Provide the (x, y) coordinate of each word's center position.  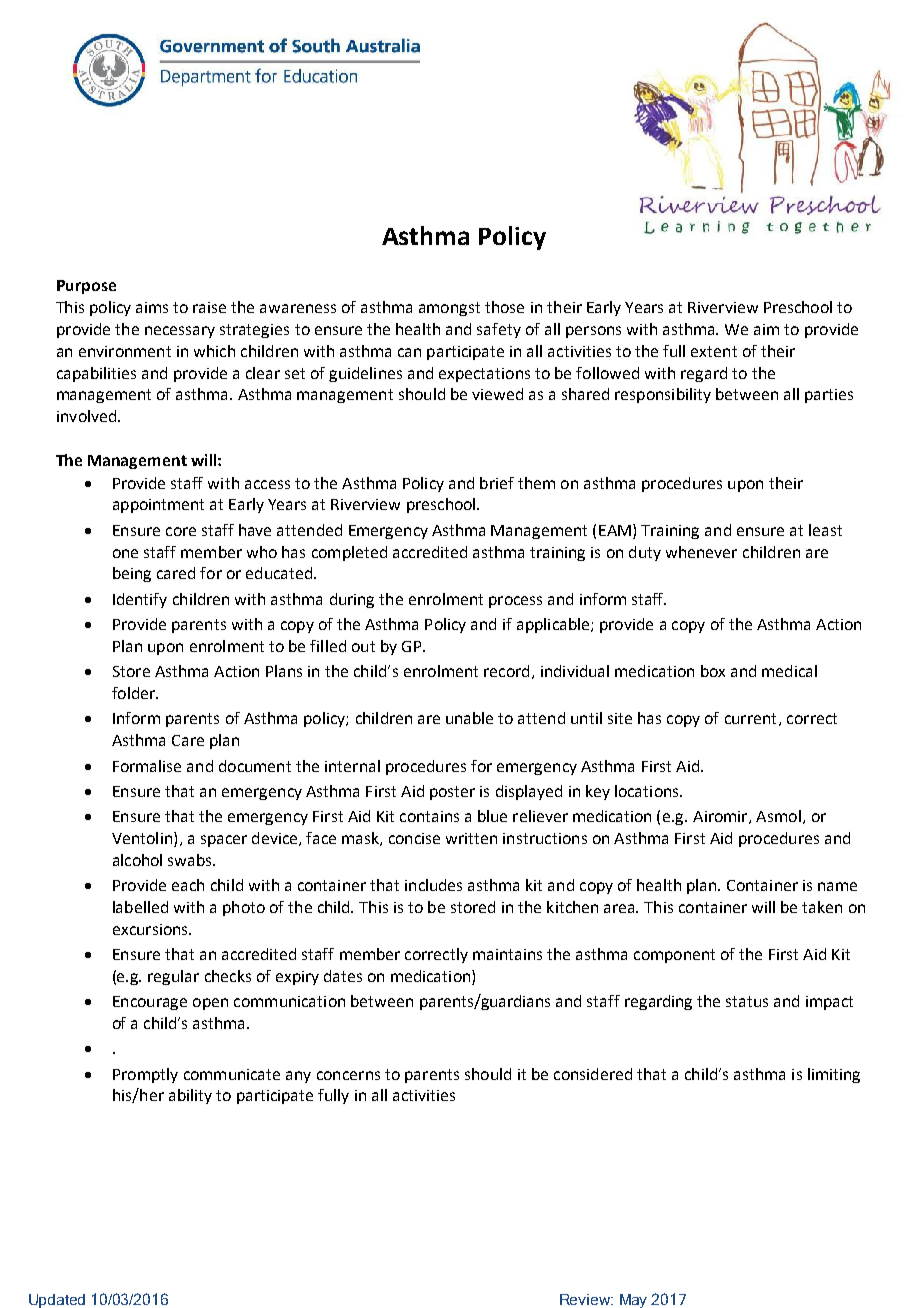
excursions (151, 929)
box (713, 671)
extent (714, 351)
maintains (507, 954)
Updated (57, 1301)
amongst (449, 309)
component (674, 956)
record (506, 671)
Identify (140, 600)
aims (152, 307)
